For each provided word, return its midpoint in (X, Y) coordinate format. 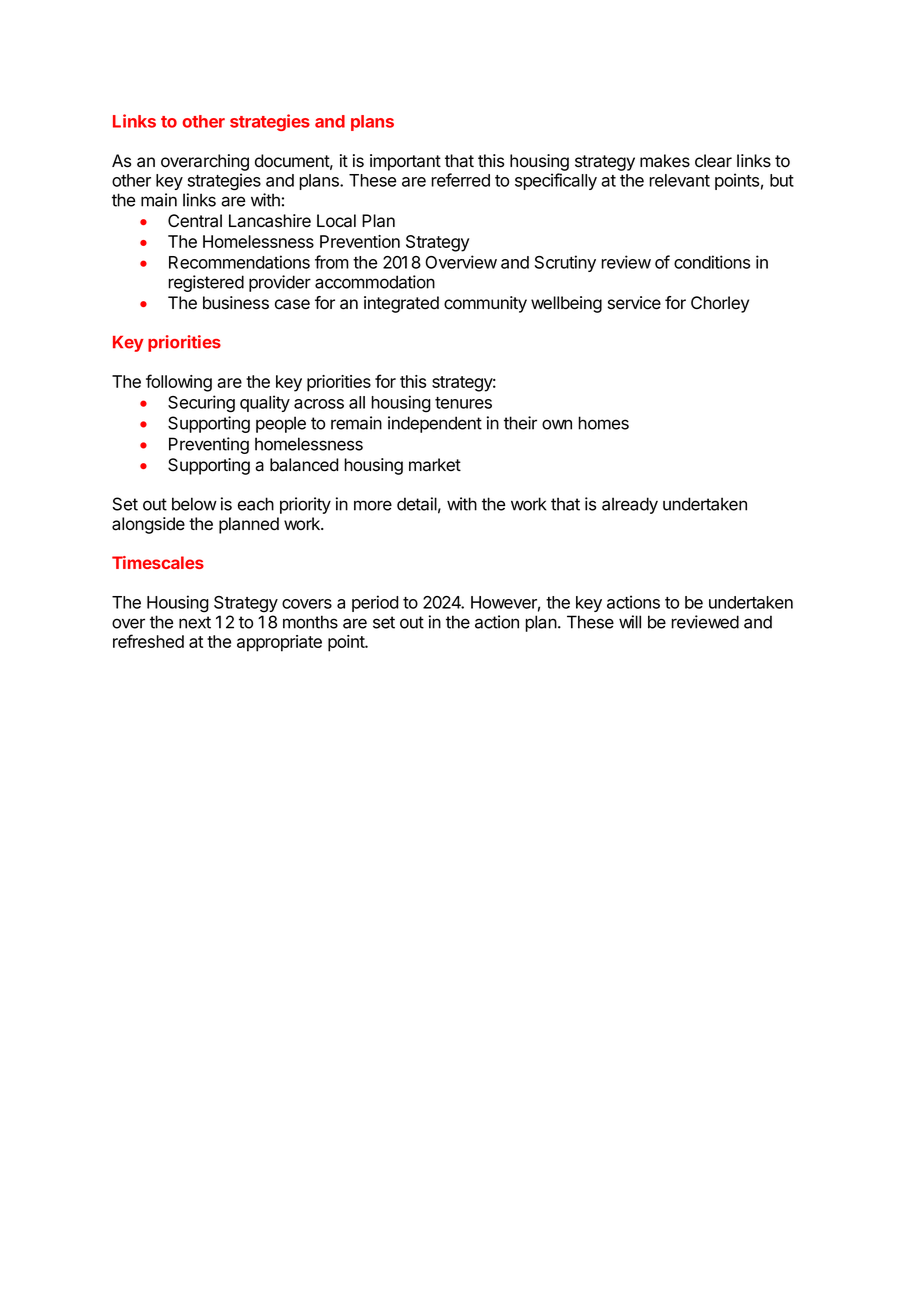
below (194, 504)
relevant (679, 180)
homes (603, 423)
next (195, 622)
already (630, 505)
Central (195, 221)
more (373, 505)
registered (206, 283)
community (485, 304)
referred (460, 180)
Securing (201, 404)
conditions (712, 262)
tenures (463, 403)
